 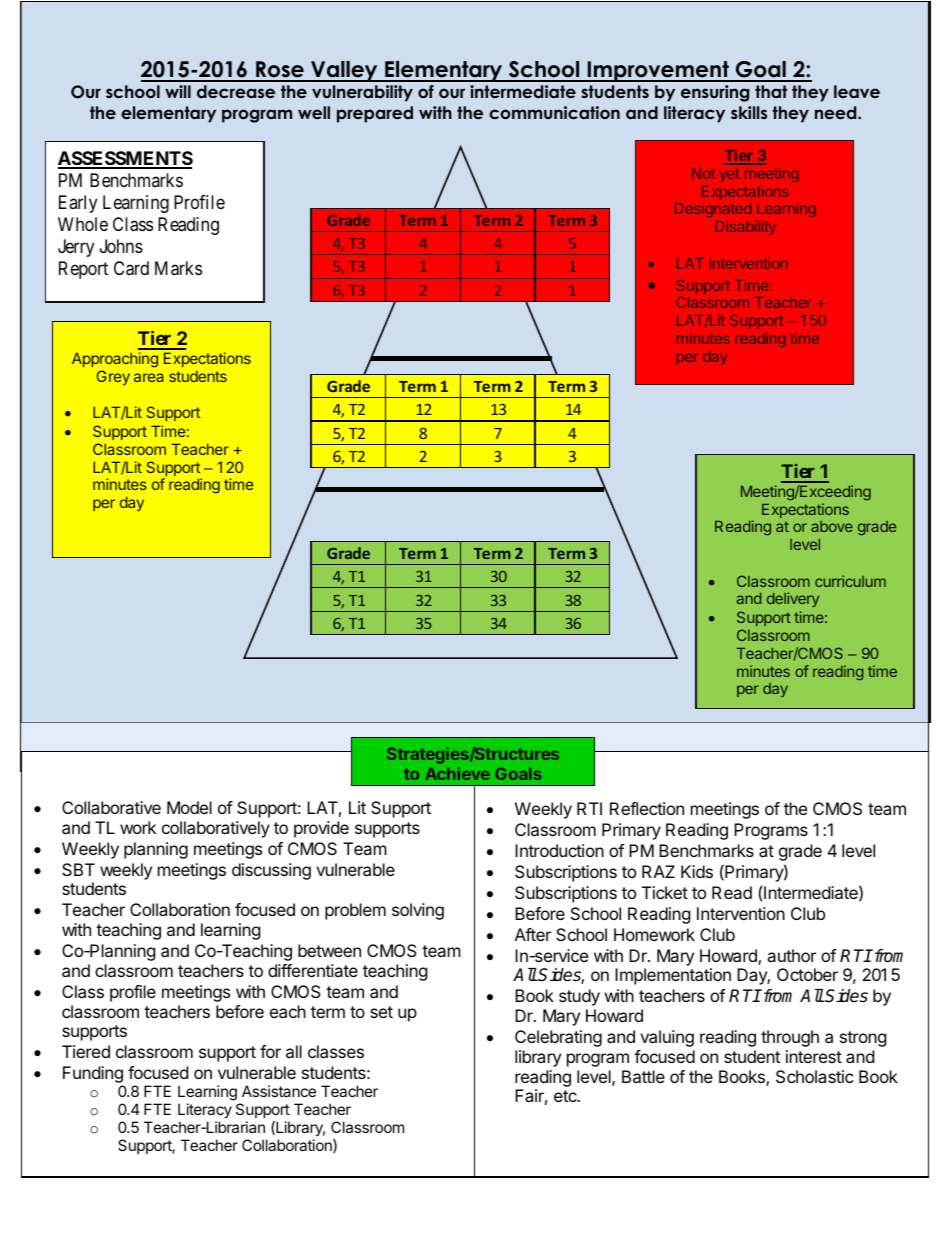 I want to click on will, so click(x=178, y=91).
